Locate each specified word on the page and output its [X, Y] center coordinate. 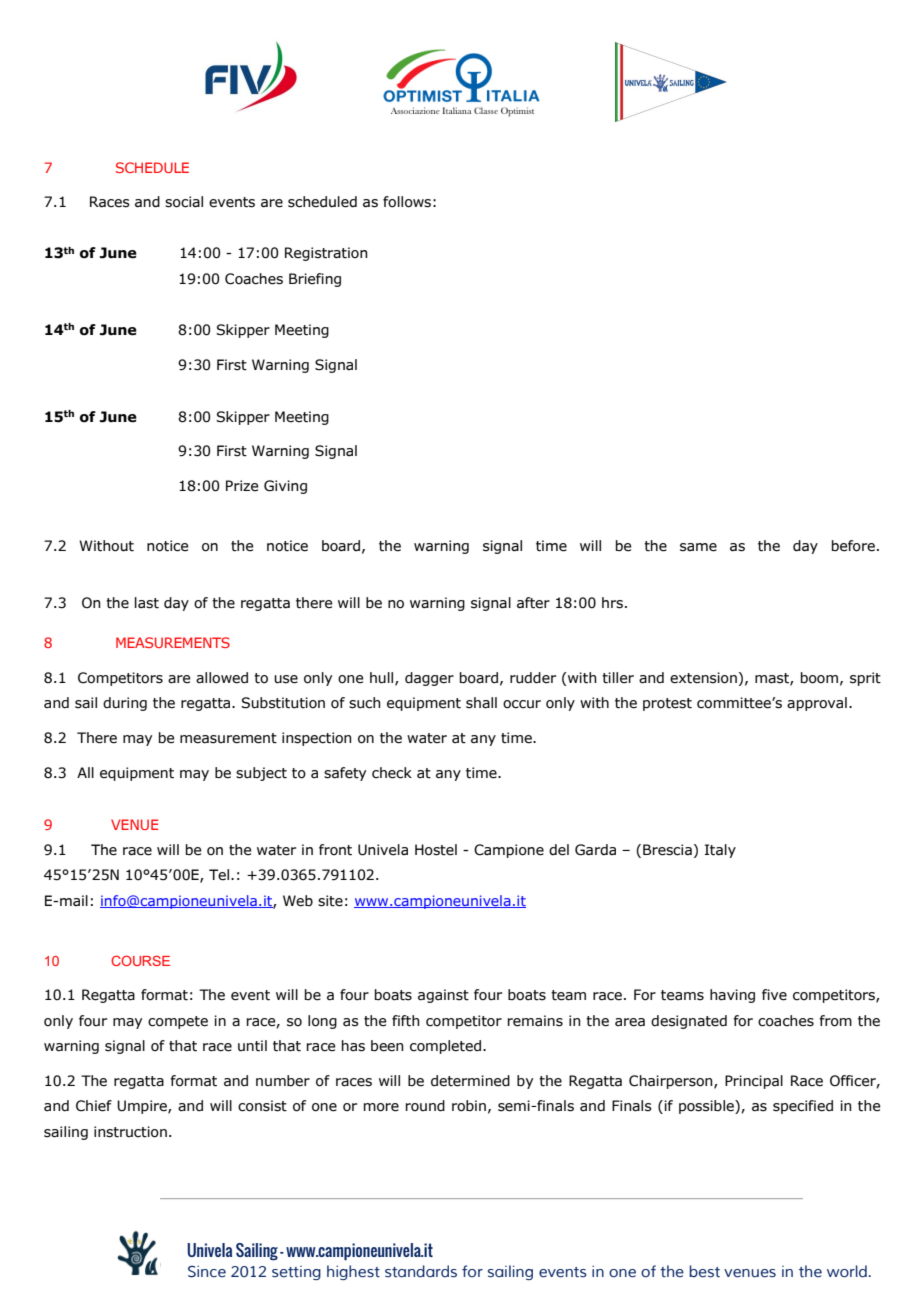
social [184, 202]
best [704, 1271]
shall [481, 703]
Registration [326, 254]
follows [407, 202]
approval [817, 704]
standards [421, 1271]
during [125, 704]
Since [207, 1271]
